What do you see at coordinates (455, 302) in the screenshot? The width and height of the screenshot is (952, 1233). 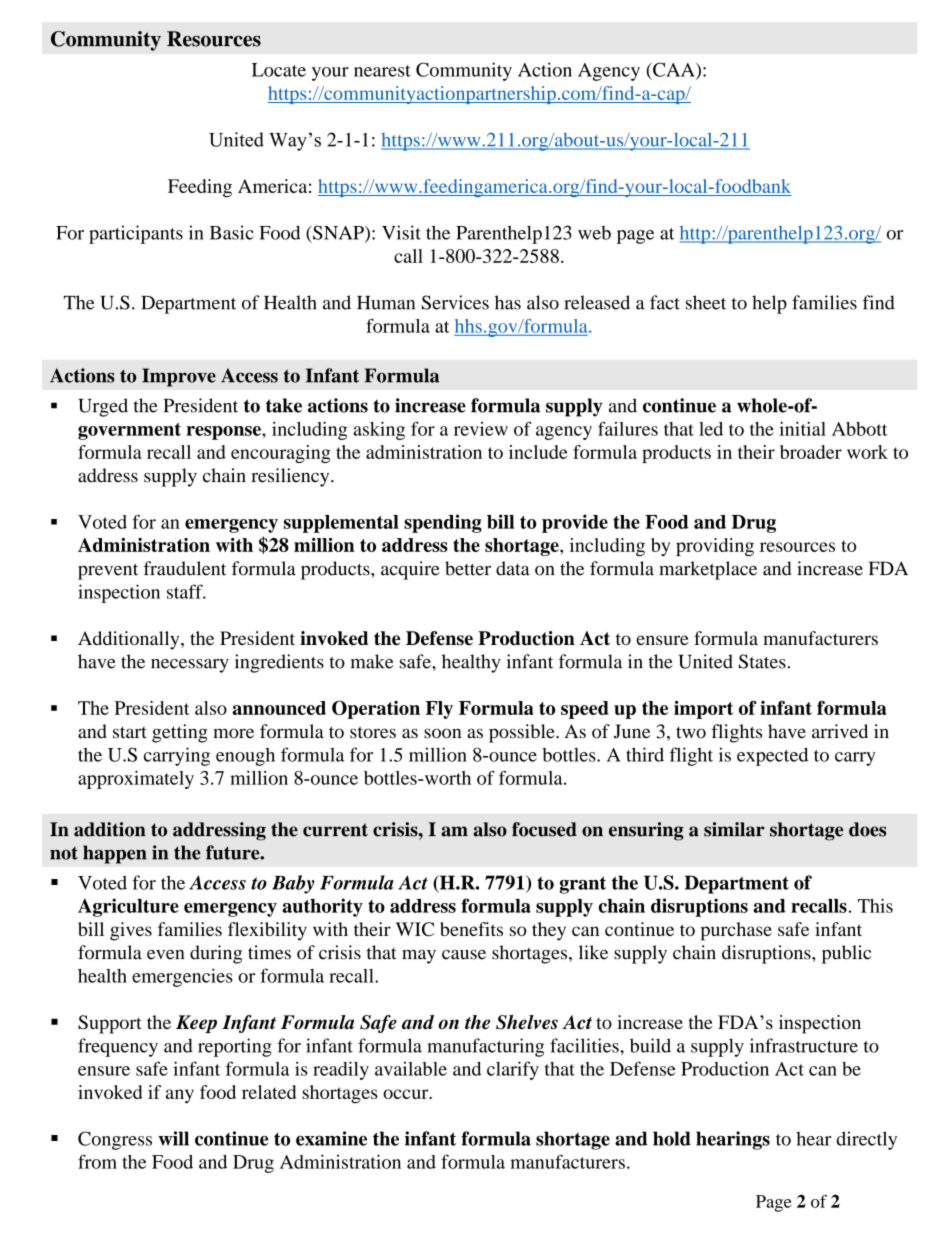 I see `Services` at bounding box center [455, 302].
